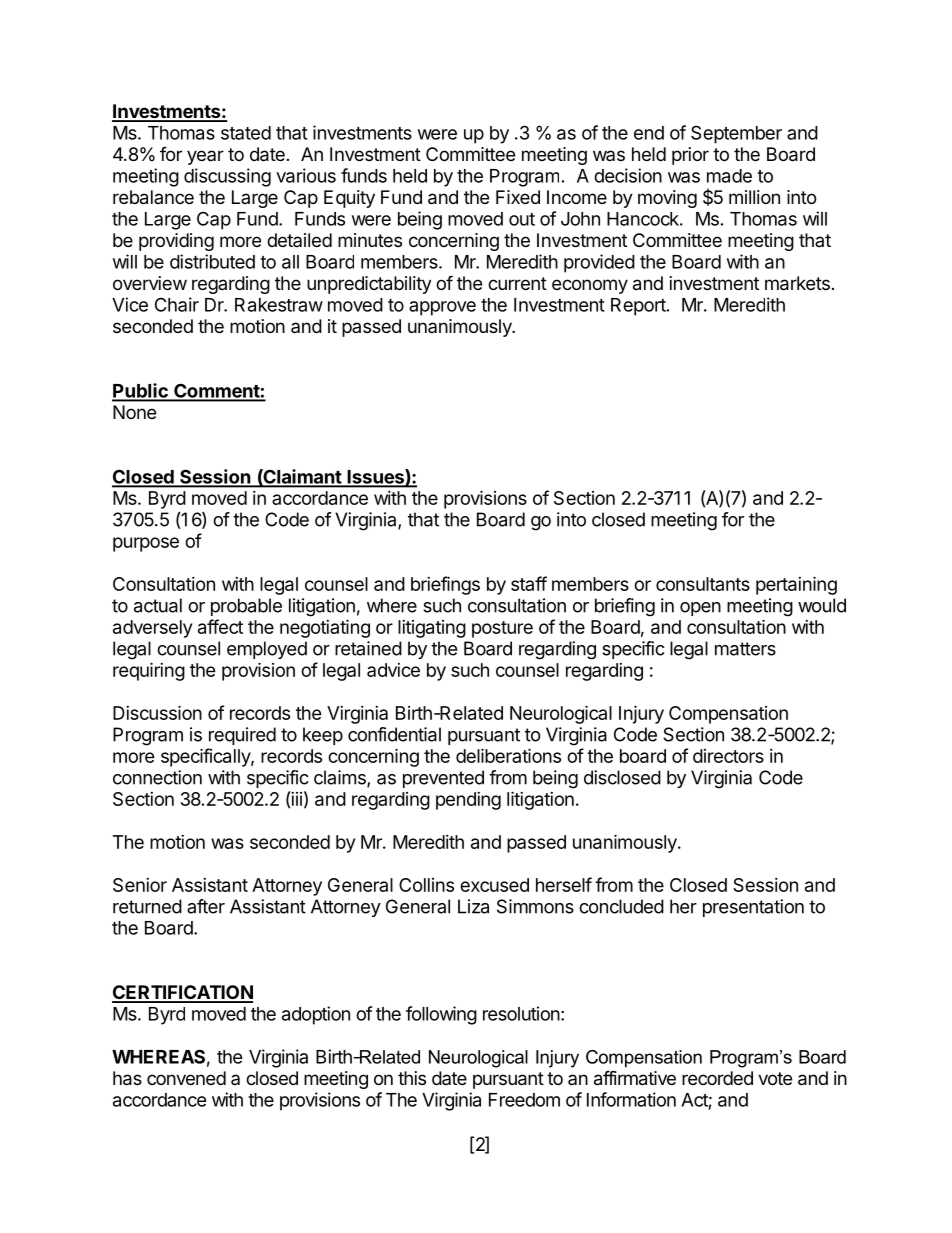 The image size is (952, 1233). What do you see at coordinates (205, 157) in the screenshot?
I see `year` at bounding box center [205, 157].
